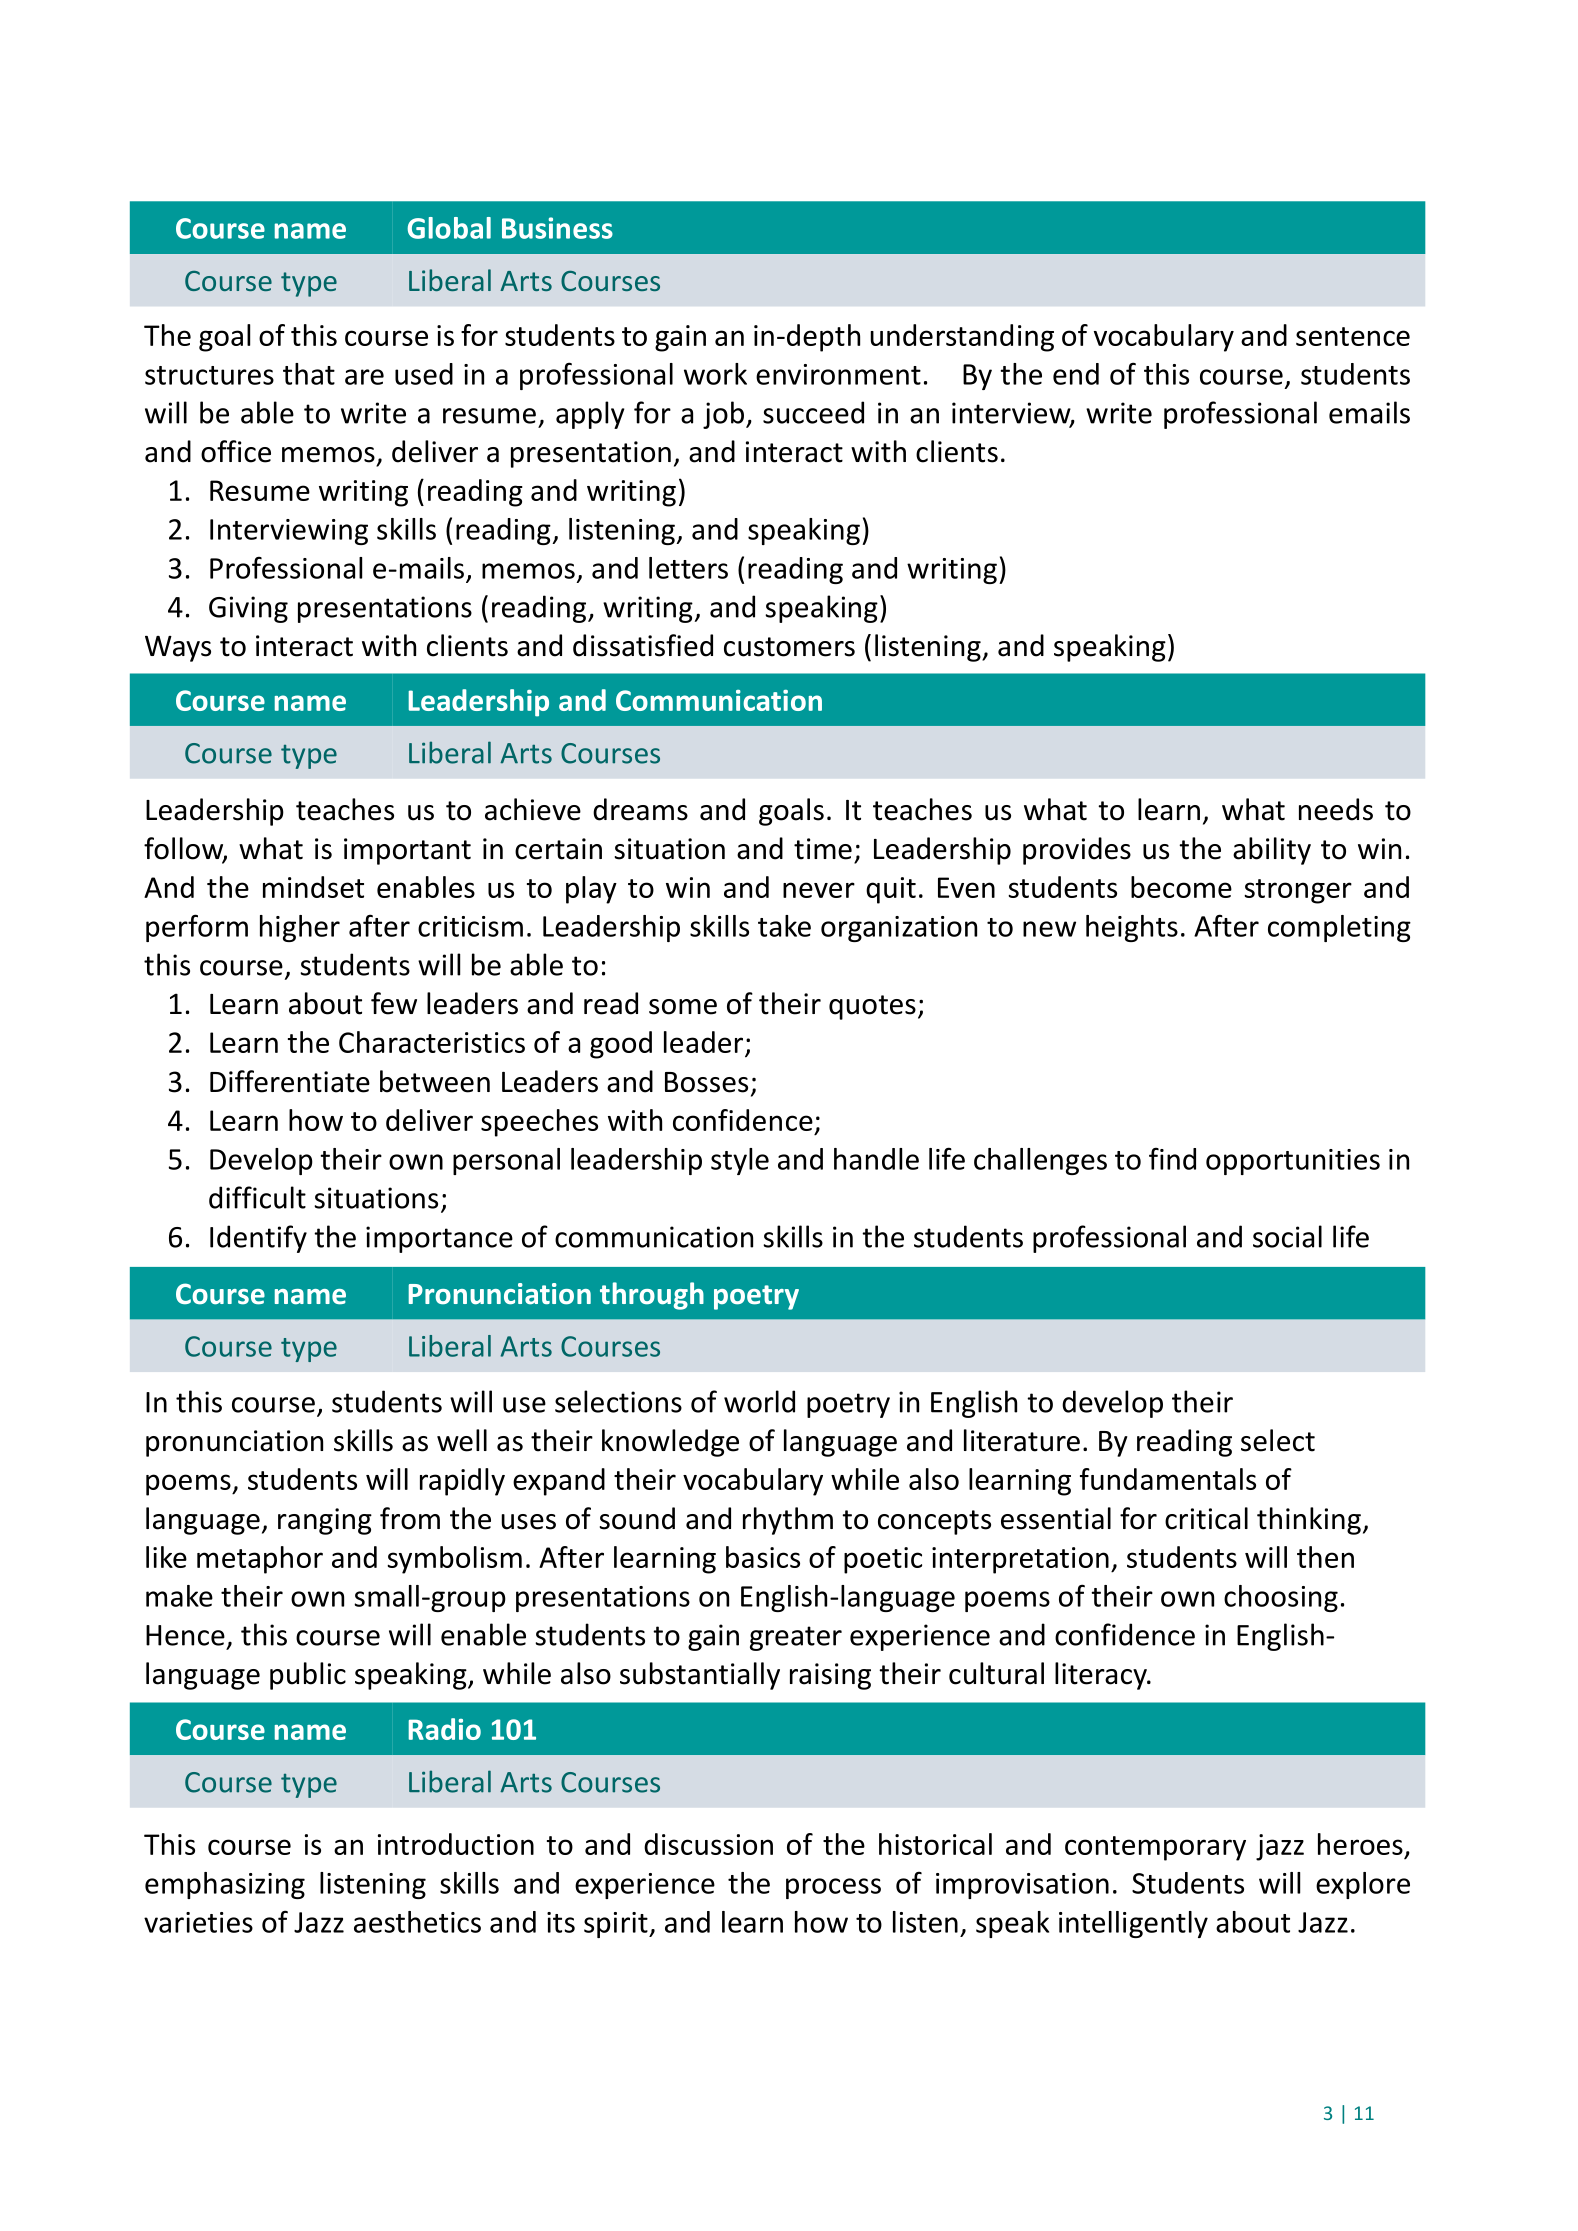 The image size is (1578, 2231). I want to click on Bosses, so click(706, 1082).
